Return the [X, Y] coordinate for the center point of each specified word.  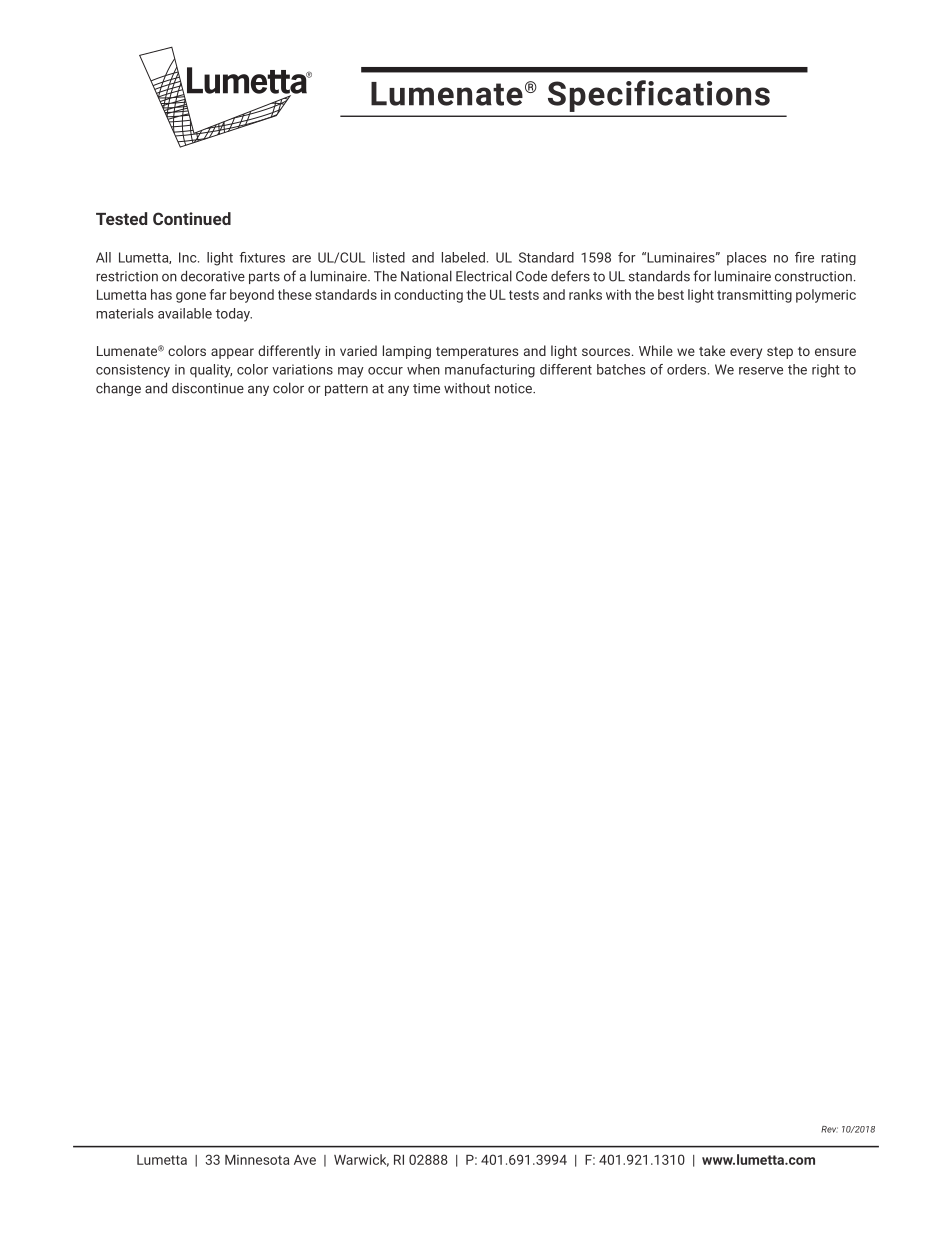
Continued [192, 218]
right [826, 371]
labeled [463, 257]
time [426, 388]
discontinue [208, 388]
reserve [761, 371]
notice [514, 388]
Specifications [659, 96]
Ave [305, 1160]
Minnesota [257, 1160]
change [118, 389]
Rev [829, 1129]
